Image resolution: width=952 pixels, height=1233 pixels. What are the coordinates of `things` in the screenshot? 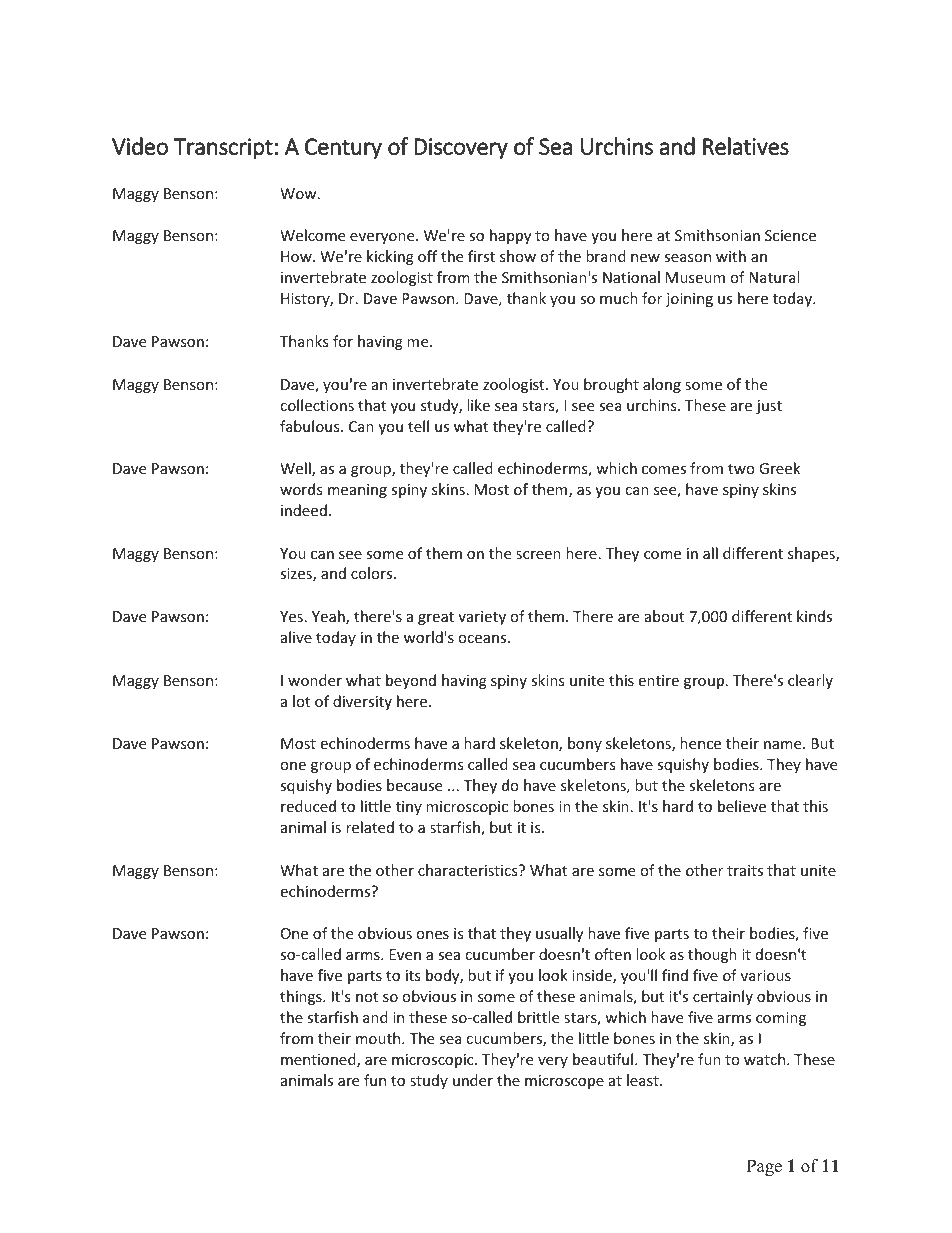 It's located at (302, 997).
